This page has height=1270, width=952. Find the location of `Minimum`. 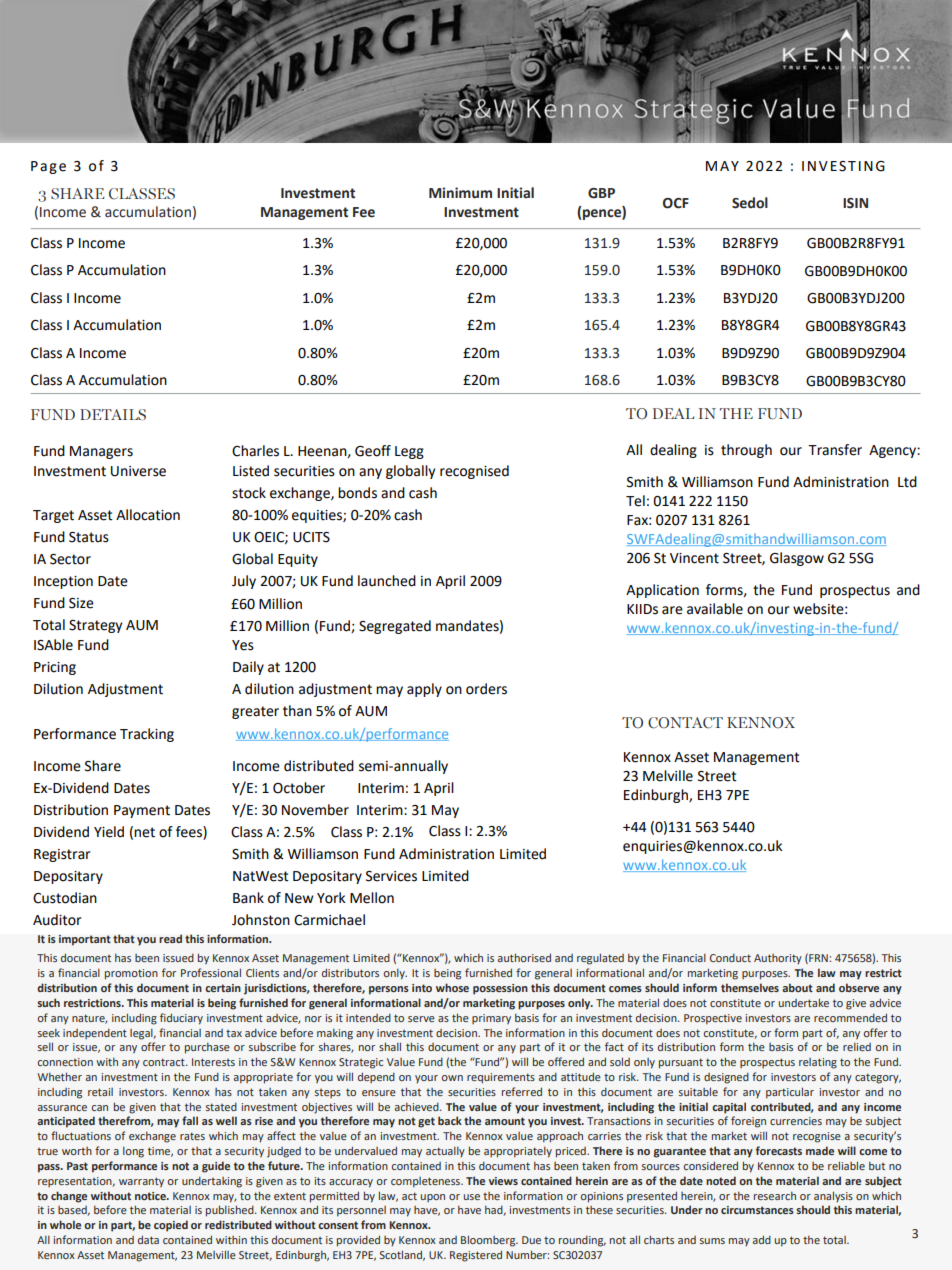

Minimum is located at coordinates (460, 193).
